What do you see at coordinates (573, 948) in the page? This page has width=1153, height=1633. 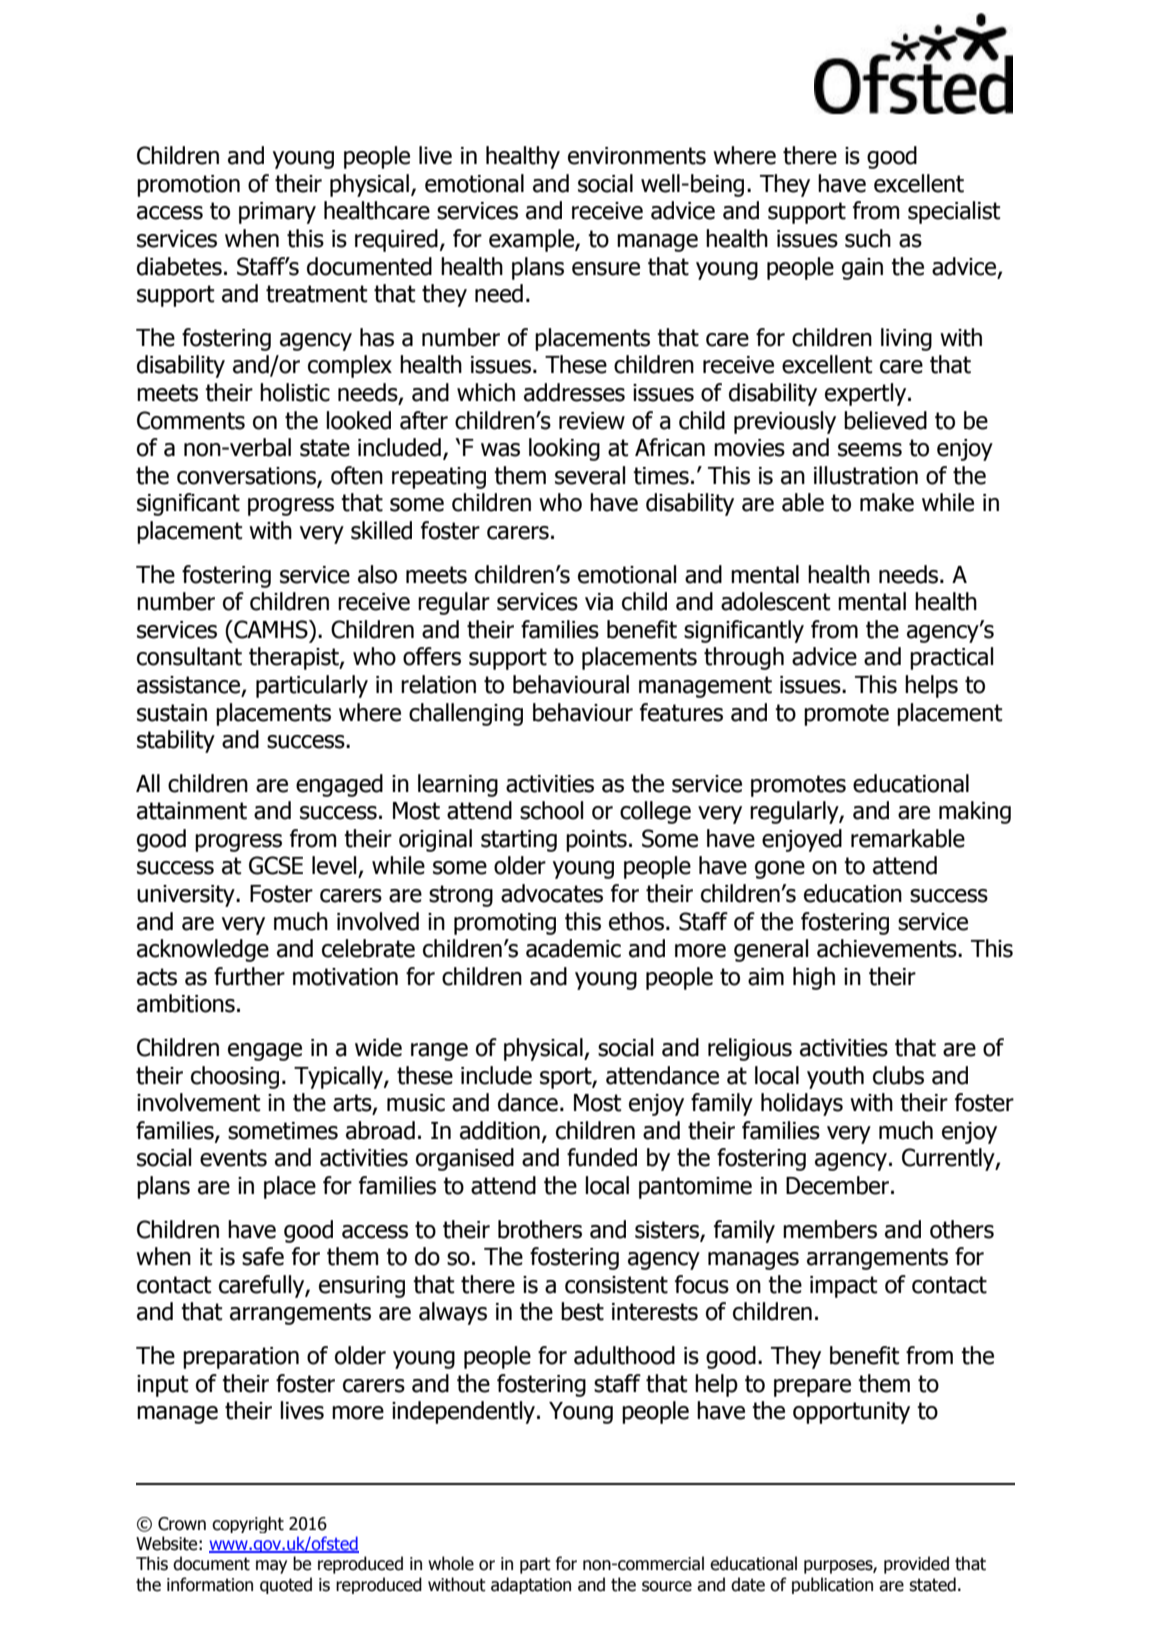 I see `academic` at bounding box center [573, 948].
